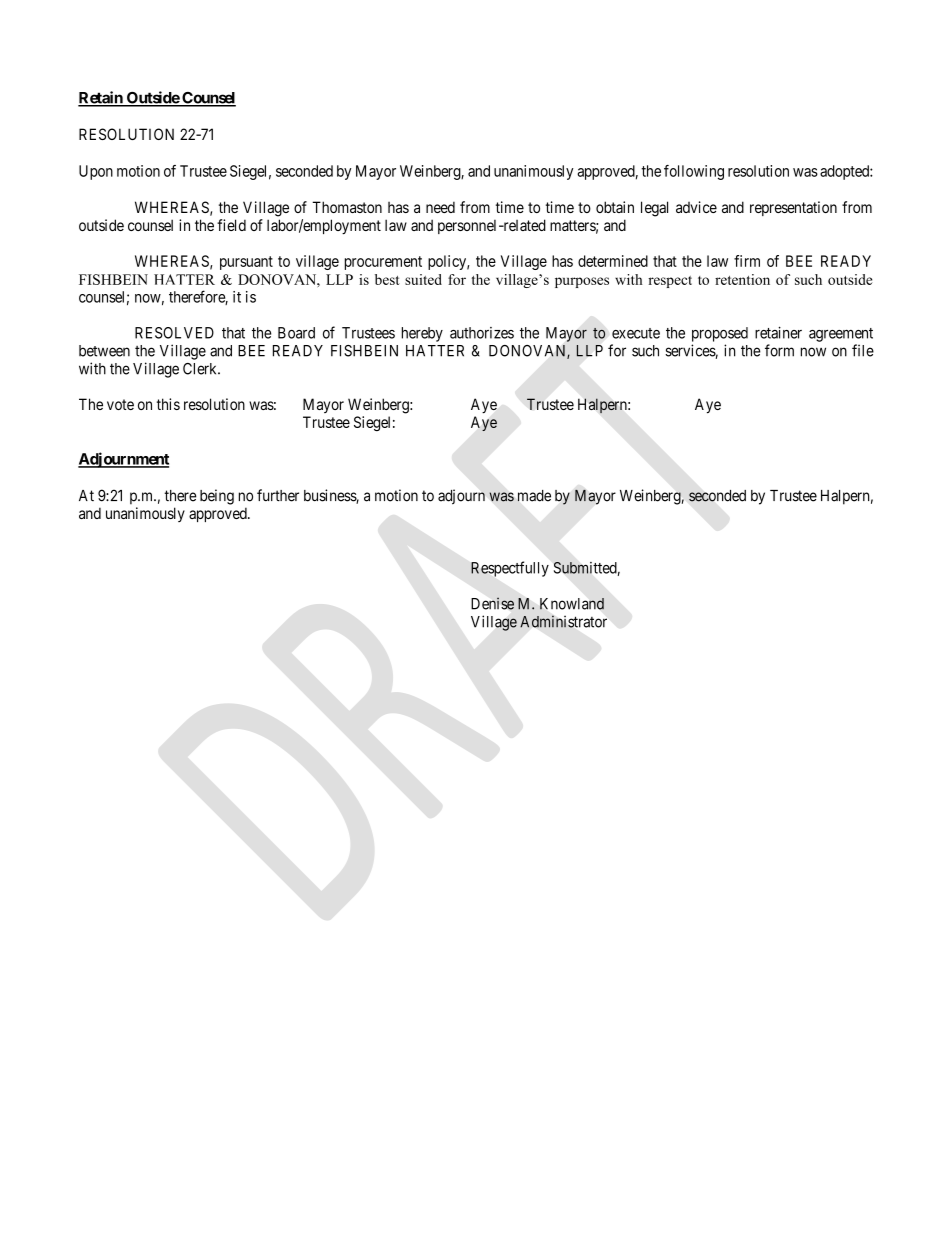  What do you see at coordinates (534, 496) in the screenshot?
I see `made` at bounding box center [534, 496].
